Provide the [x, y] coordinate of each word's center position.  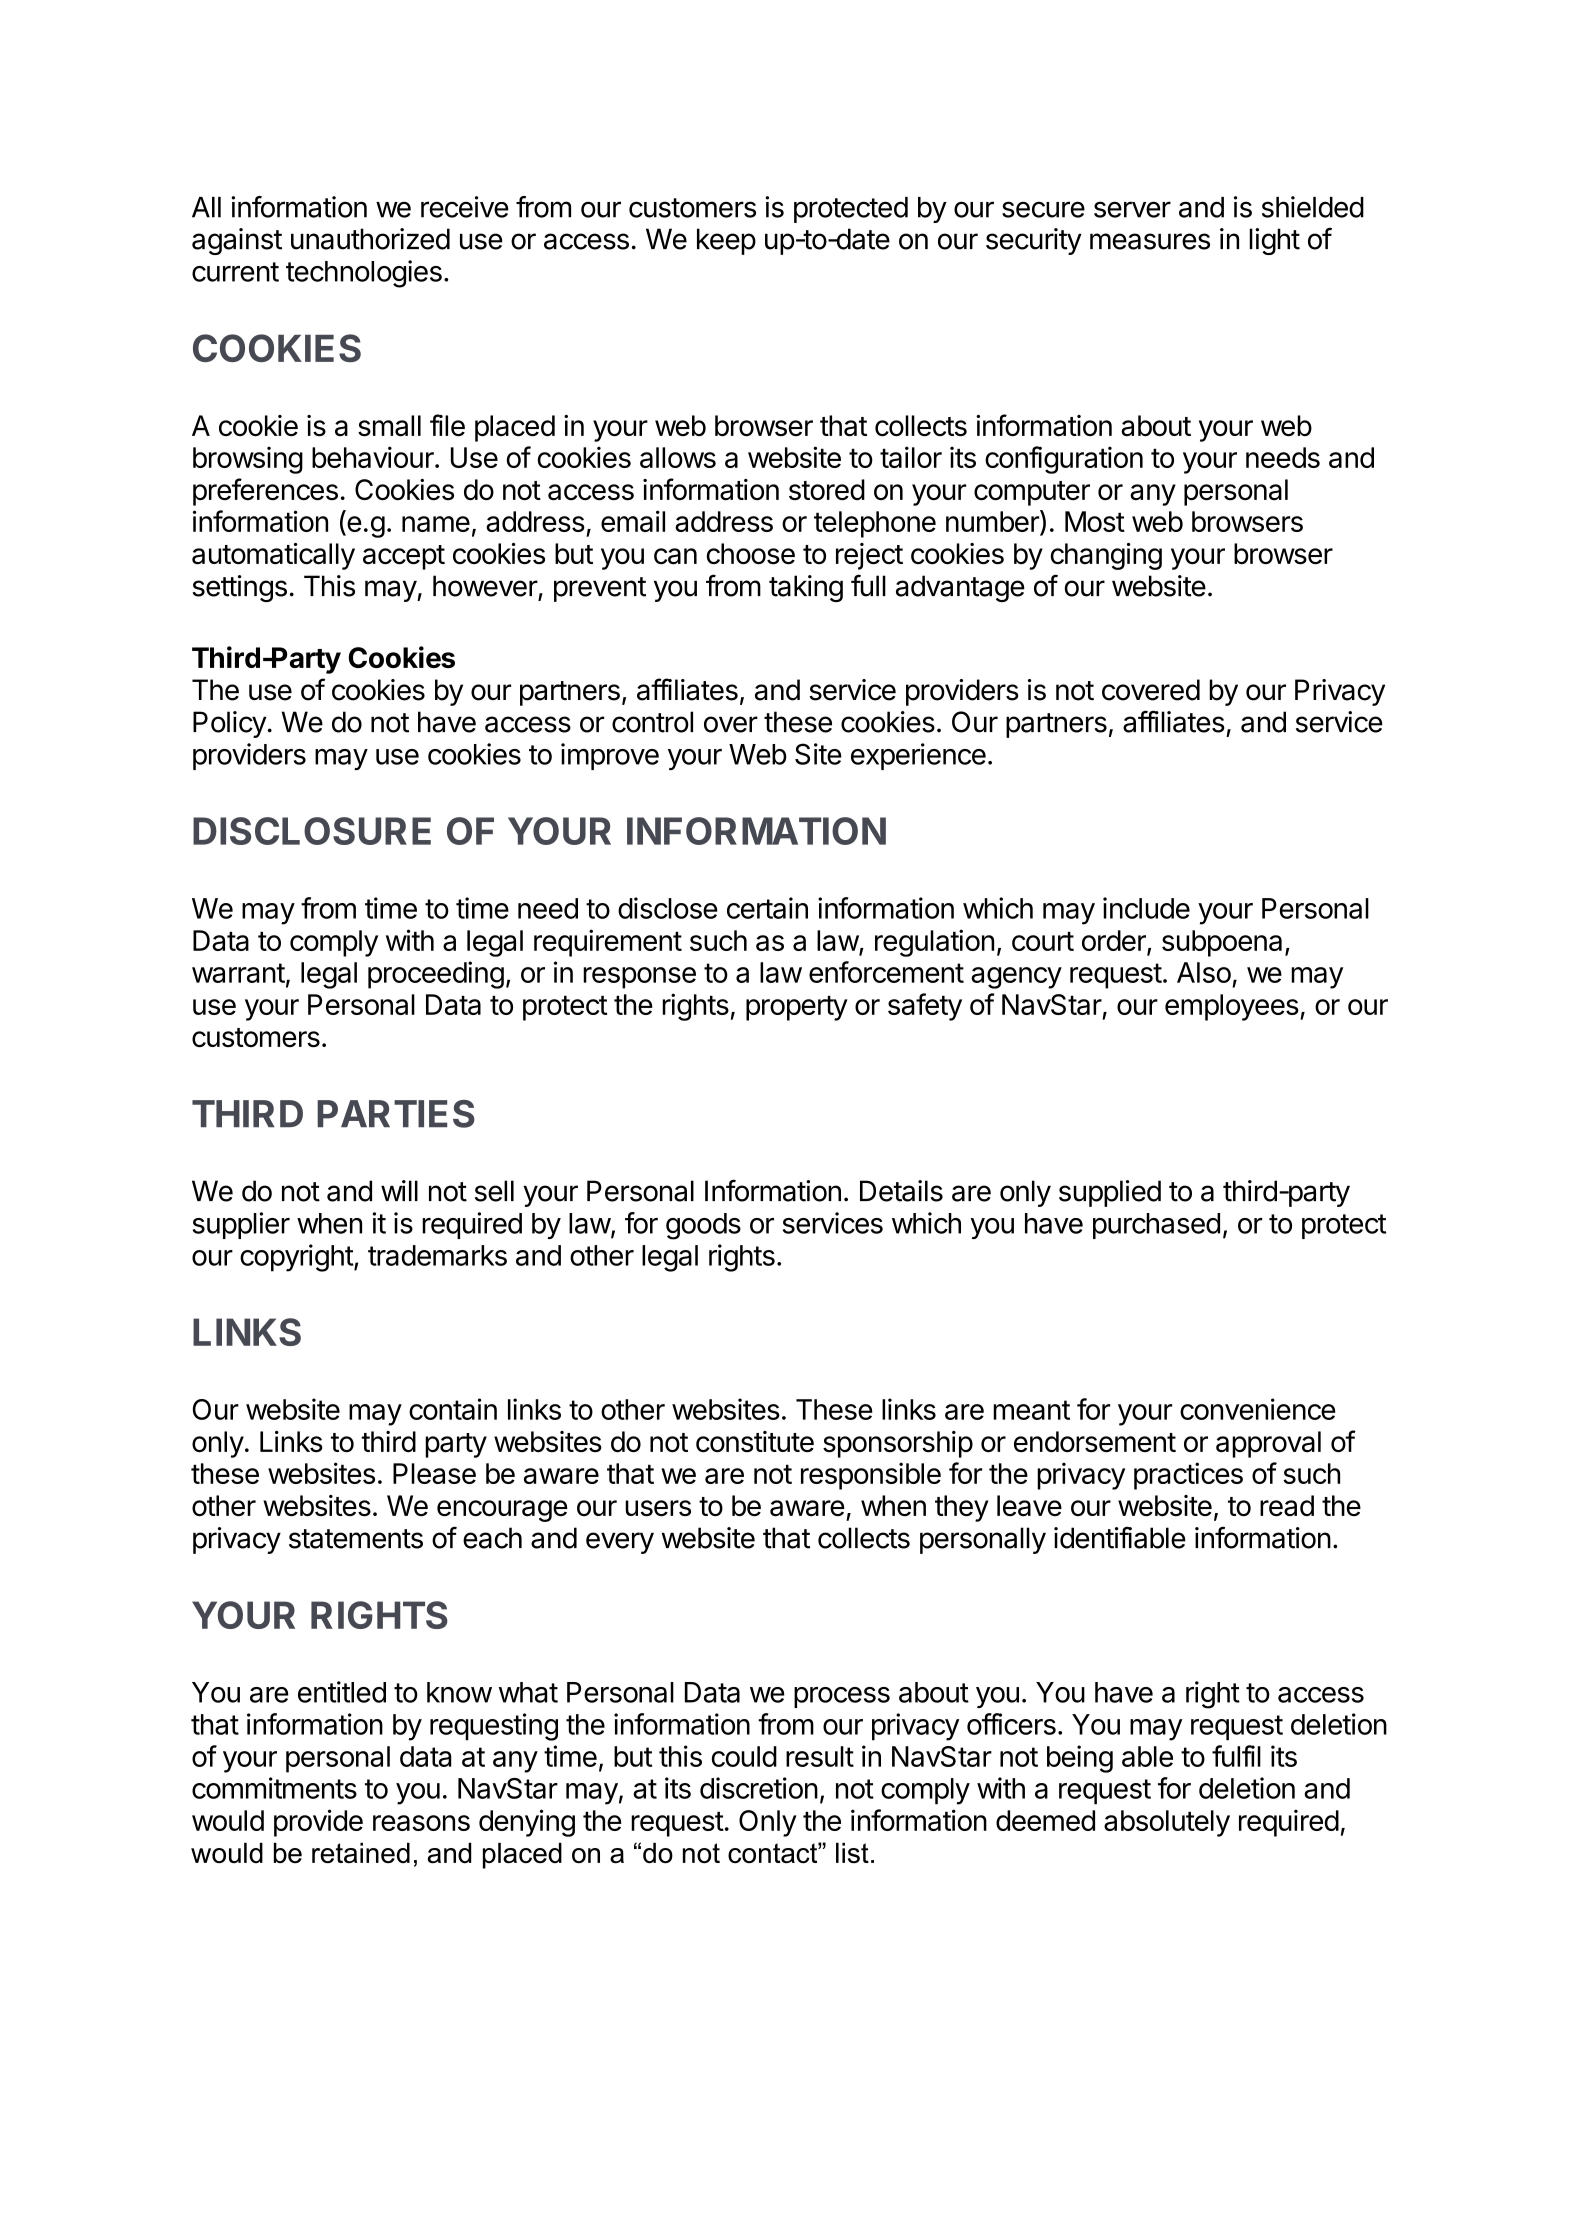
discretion [759, 1788]
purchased [1156, 1226]
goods [703, 1226]
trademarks [437, 1255]
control [652, 722]
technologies [364, 274]
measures [1150, 241]
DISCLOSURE [312, 831]
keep [726, 241]
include [1146, 908]
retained [361, 1853]
